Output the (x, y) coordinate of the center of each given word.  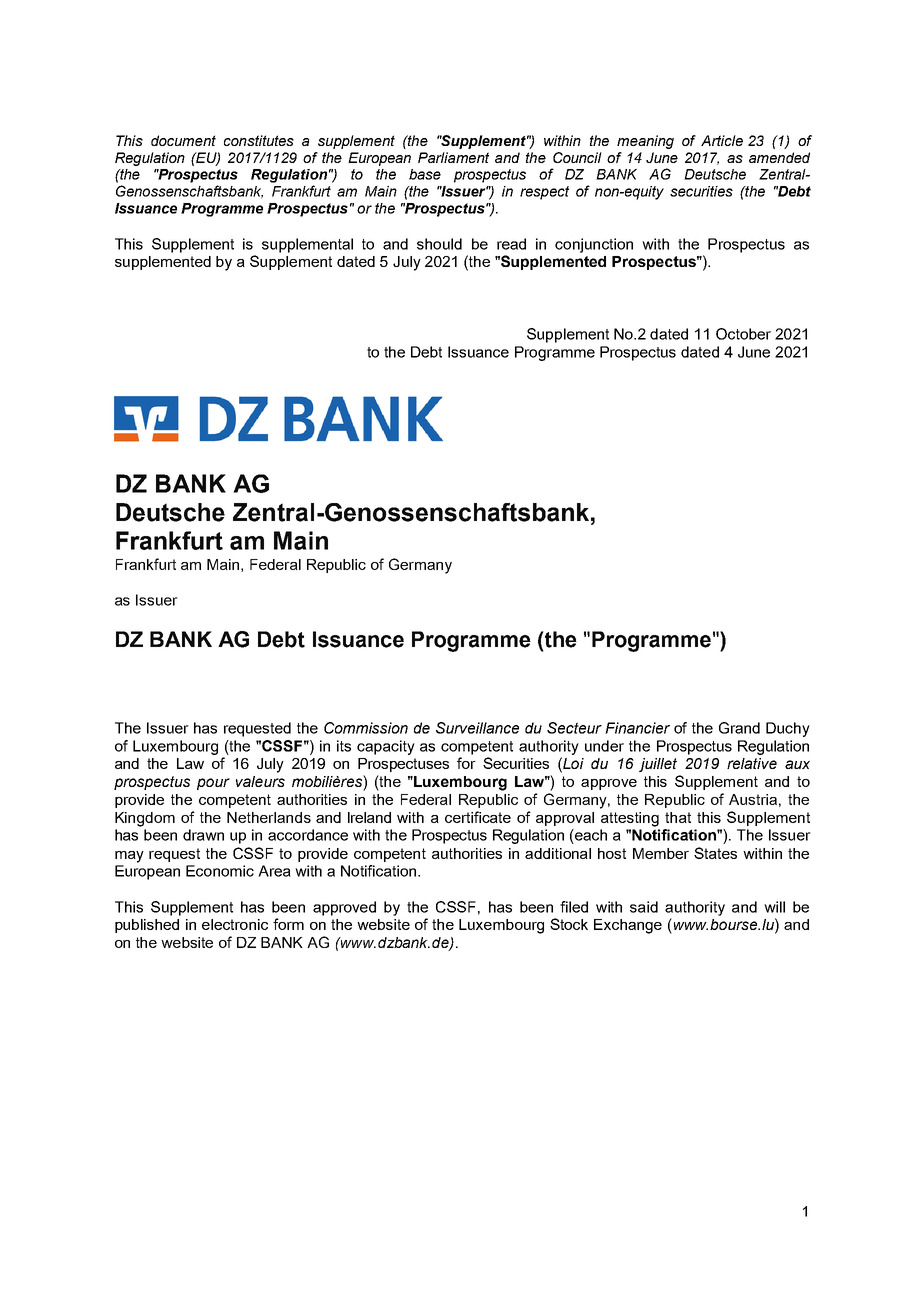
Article (722, 140)
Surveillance (477, 728)
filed (574, 907)
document (183, 140)
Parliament (453, 157)
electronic (235, 924)
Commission (366, 728)
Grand (739, 728)
